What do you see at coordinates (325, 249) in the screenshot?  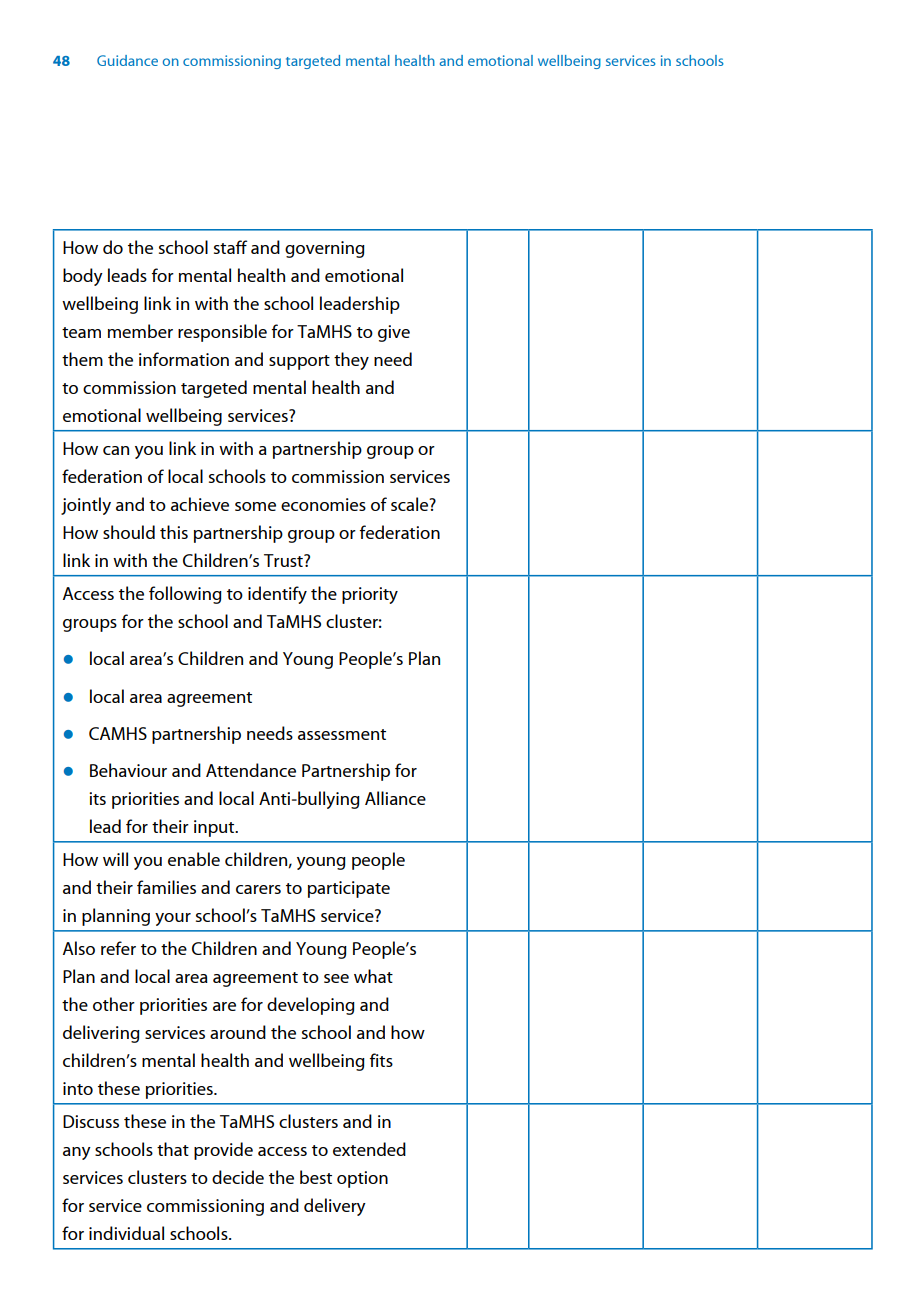 I see `governing` at bounding box center [325, 249].
